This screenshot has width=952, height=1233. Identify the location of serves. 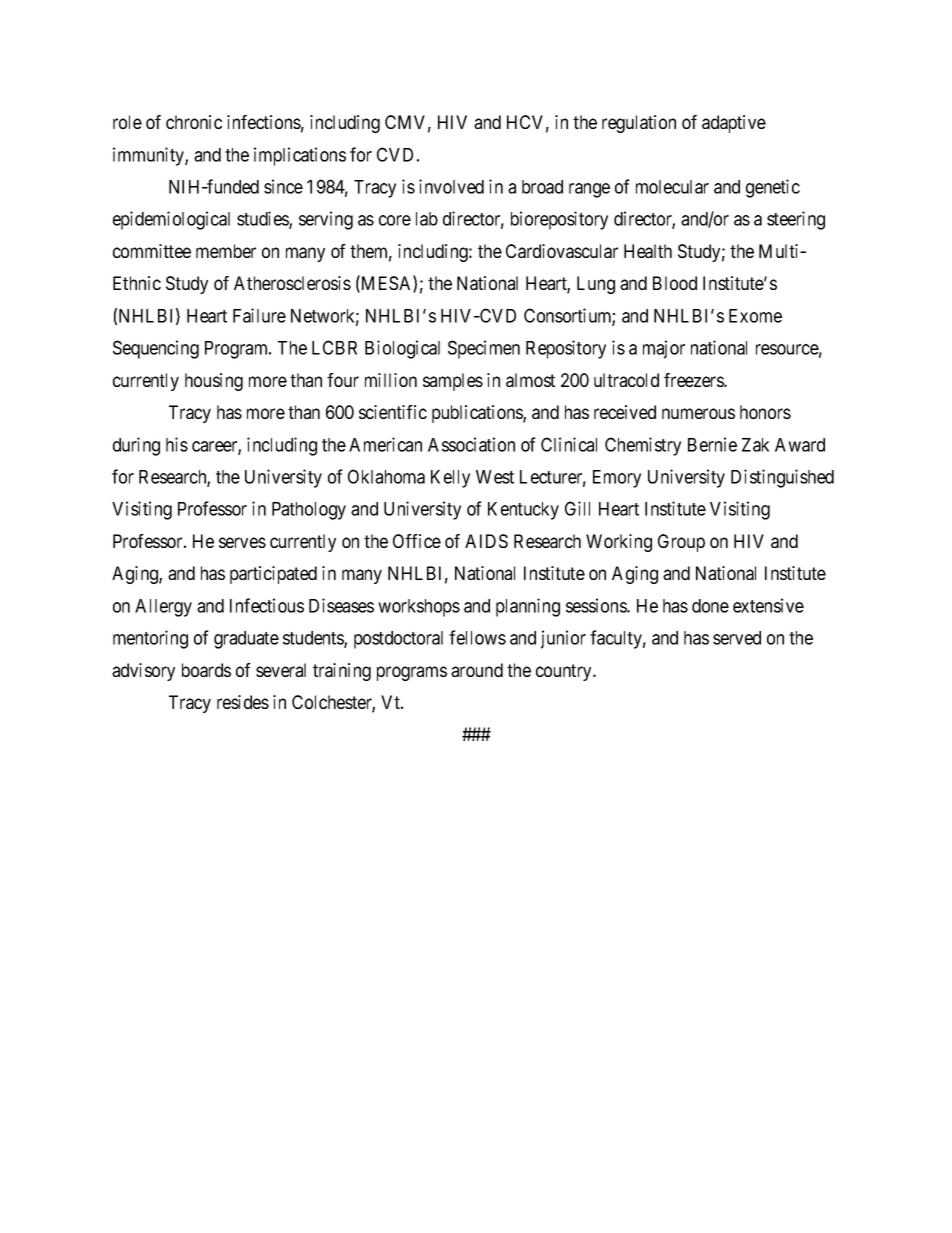
(242, 542).
